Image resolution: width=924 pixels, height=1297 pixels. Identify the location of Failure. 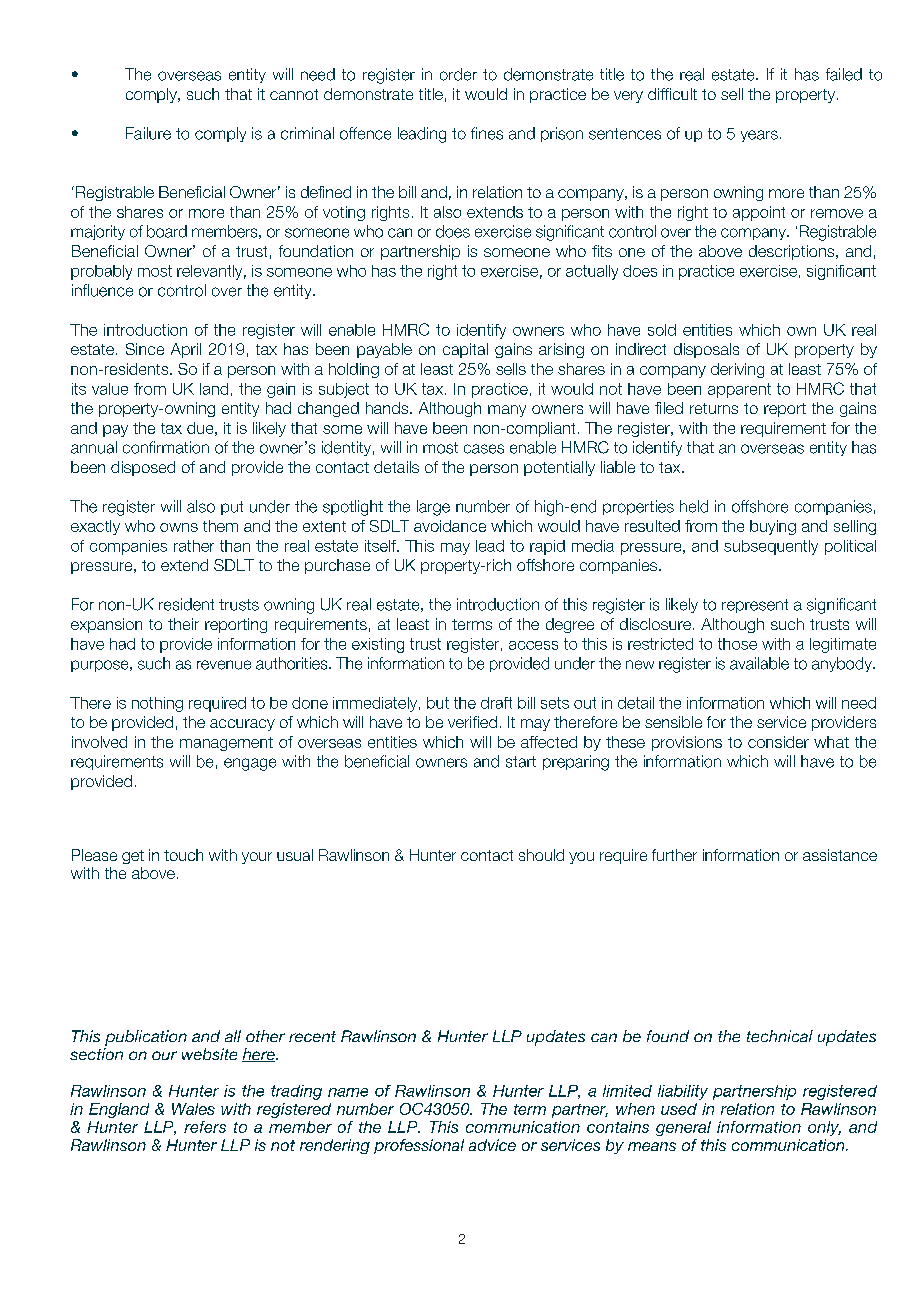
(148, 133).
